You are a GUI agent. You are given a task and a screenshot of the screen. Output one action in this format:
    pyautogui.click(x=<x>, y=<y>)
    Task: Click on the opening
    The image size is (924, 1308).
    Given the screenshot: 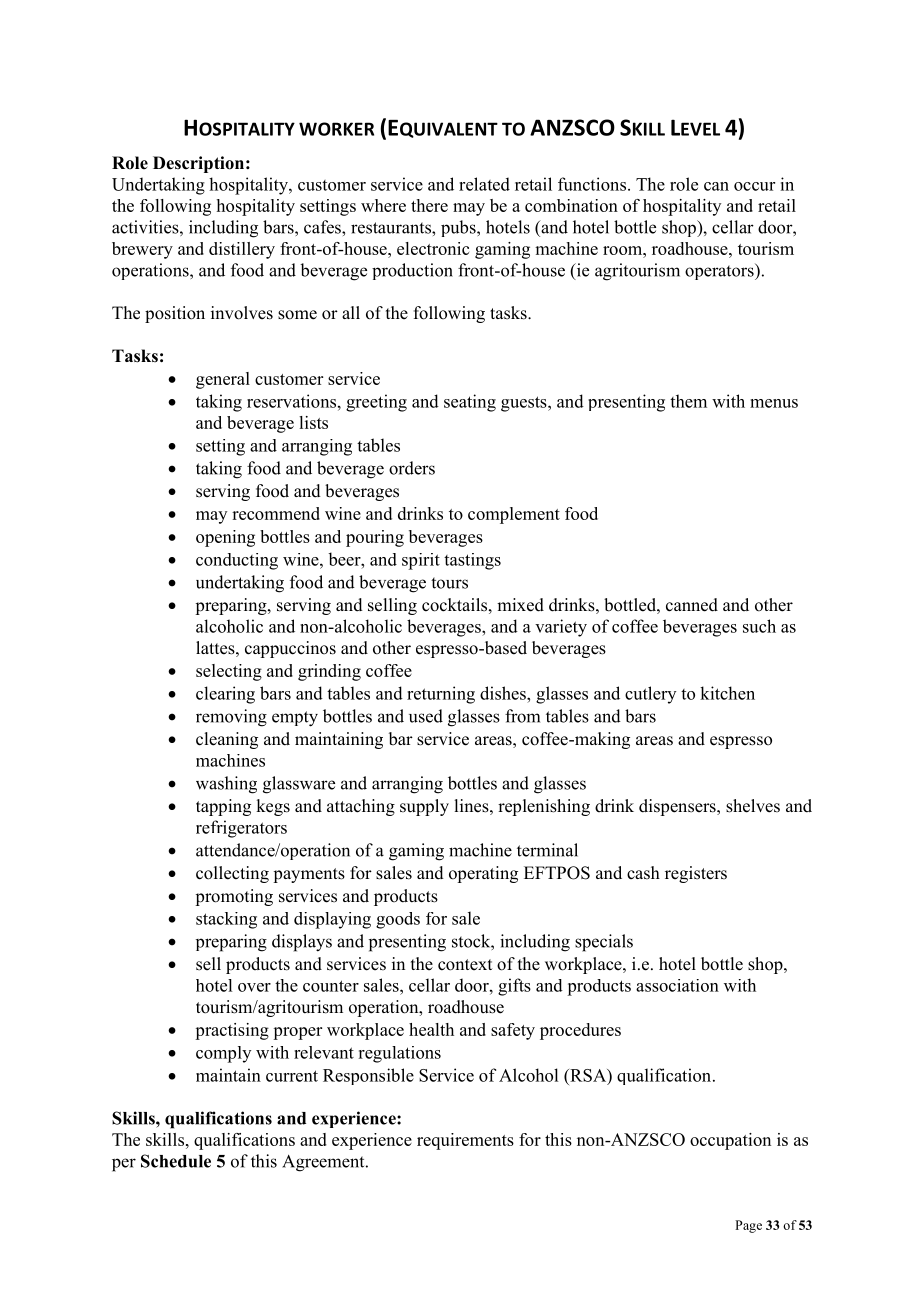 What is the action you would take?
    pyautogui.click(x=225, y=538)
